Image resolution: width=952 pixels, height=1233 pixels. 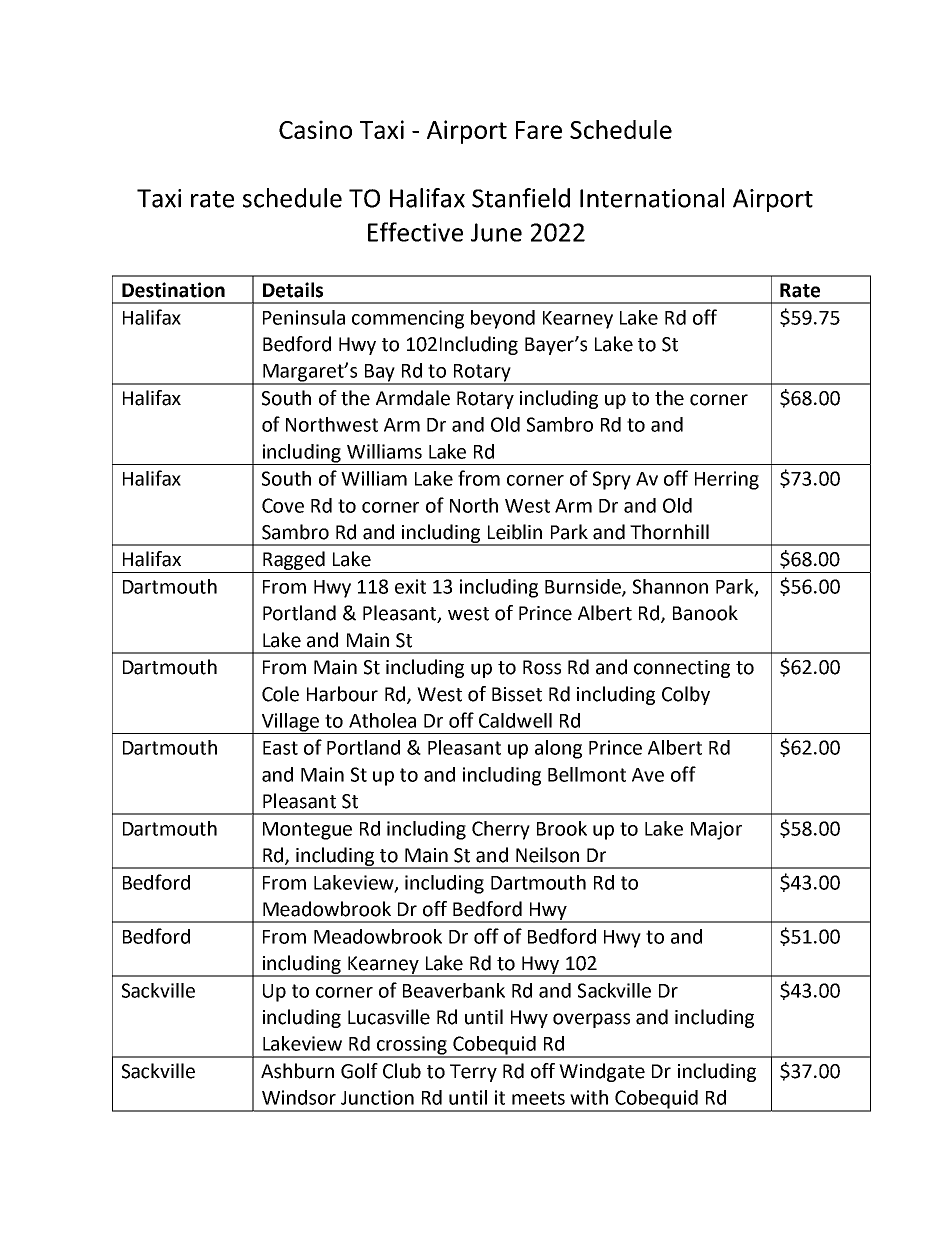 I want to click on Cove, so click(x=283, y=505).
